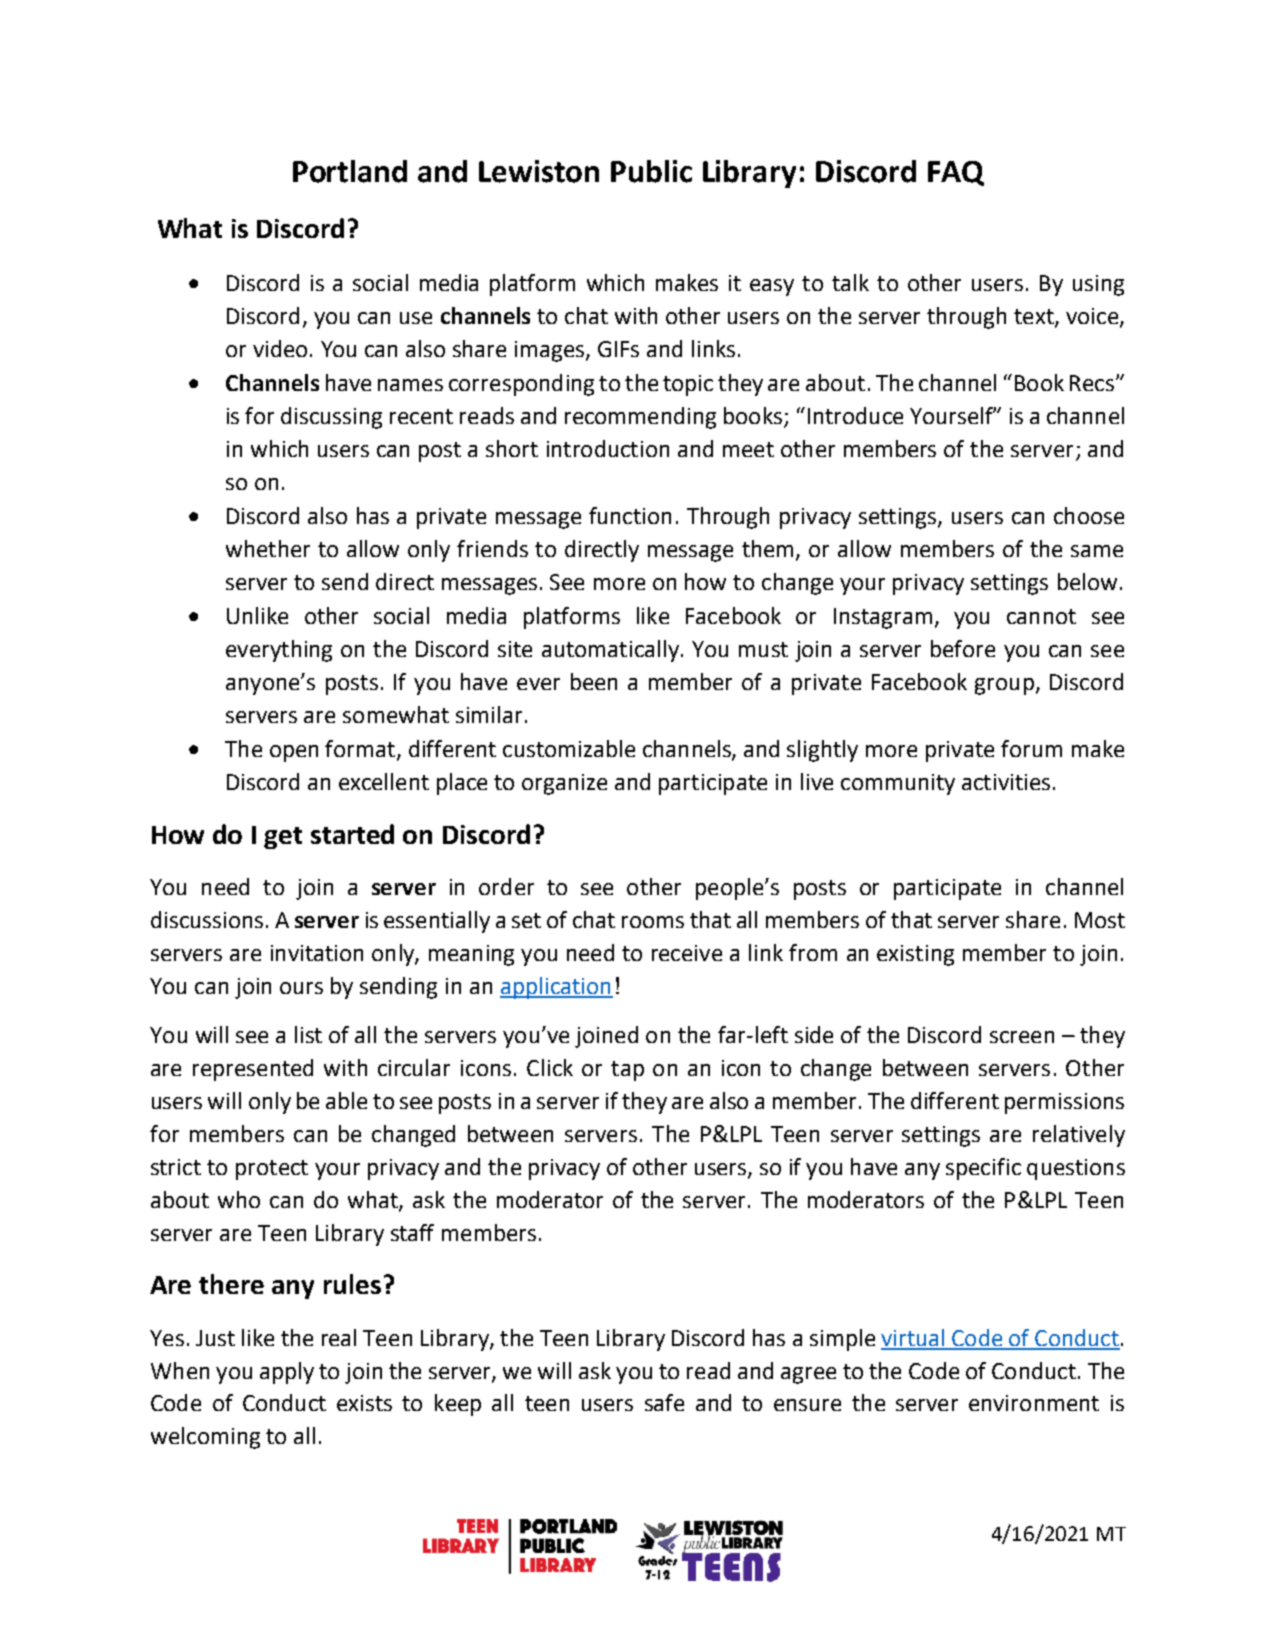 The image size is (1275, 1650). What do you see at coordinates (1041, 616) in the screenshot?
I see `cannot` at bounding box center [1041, 616].
